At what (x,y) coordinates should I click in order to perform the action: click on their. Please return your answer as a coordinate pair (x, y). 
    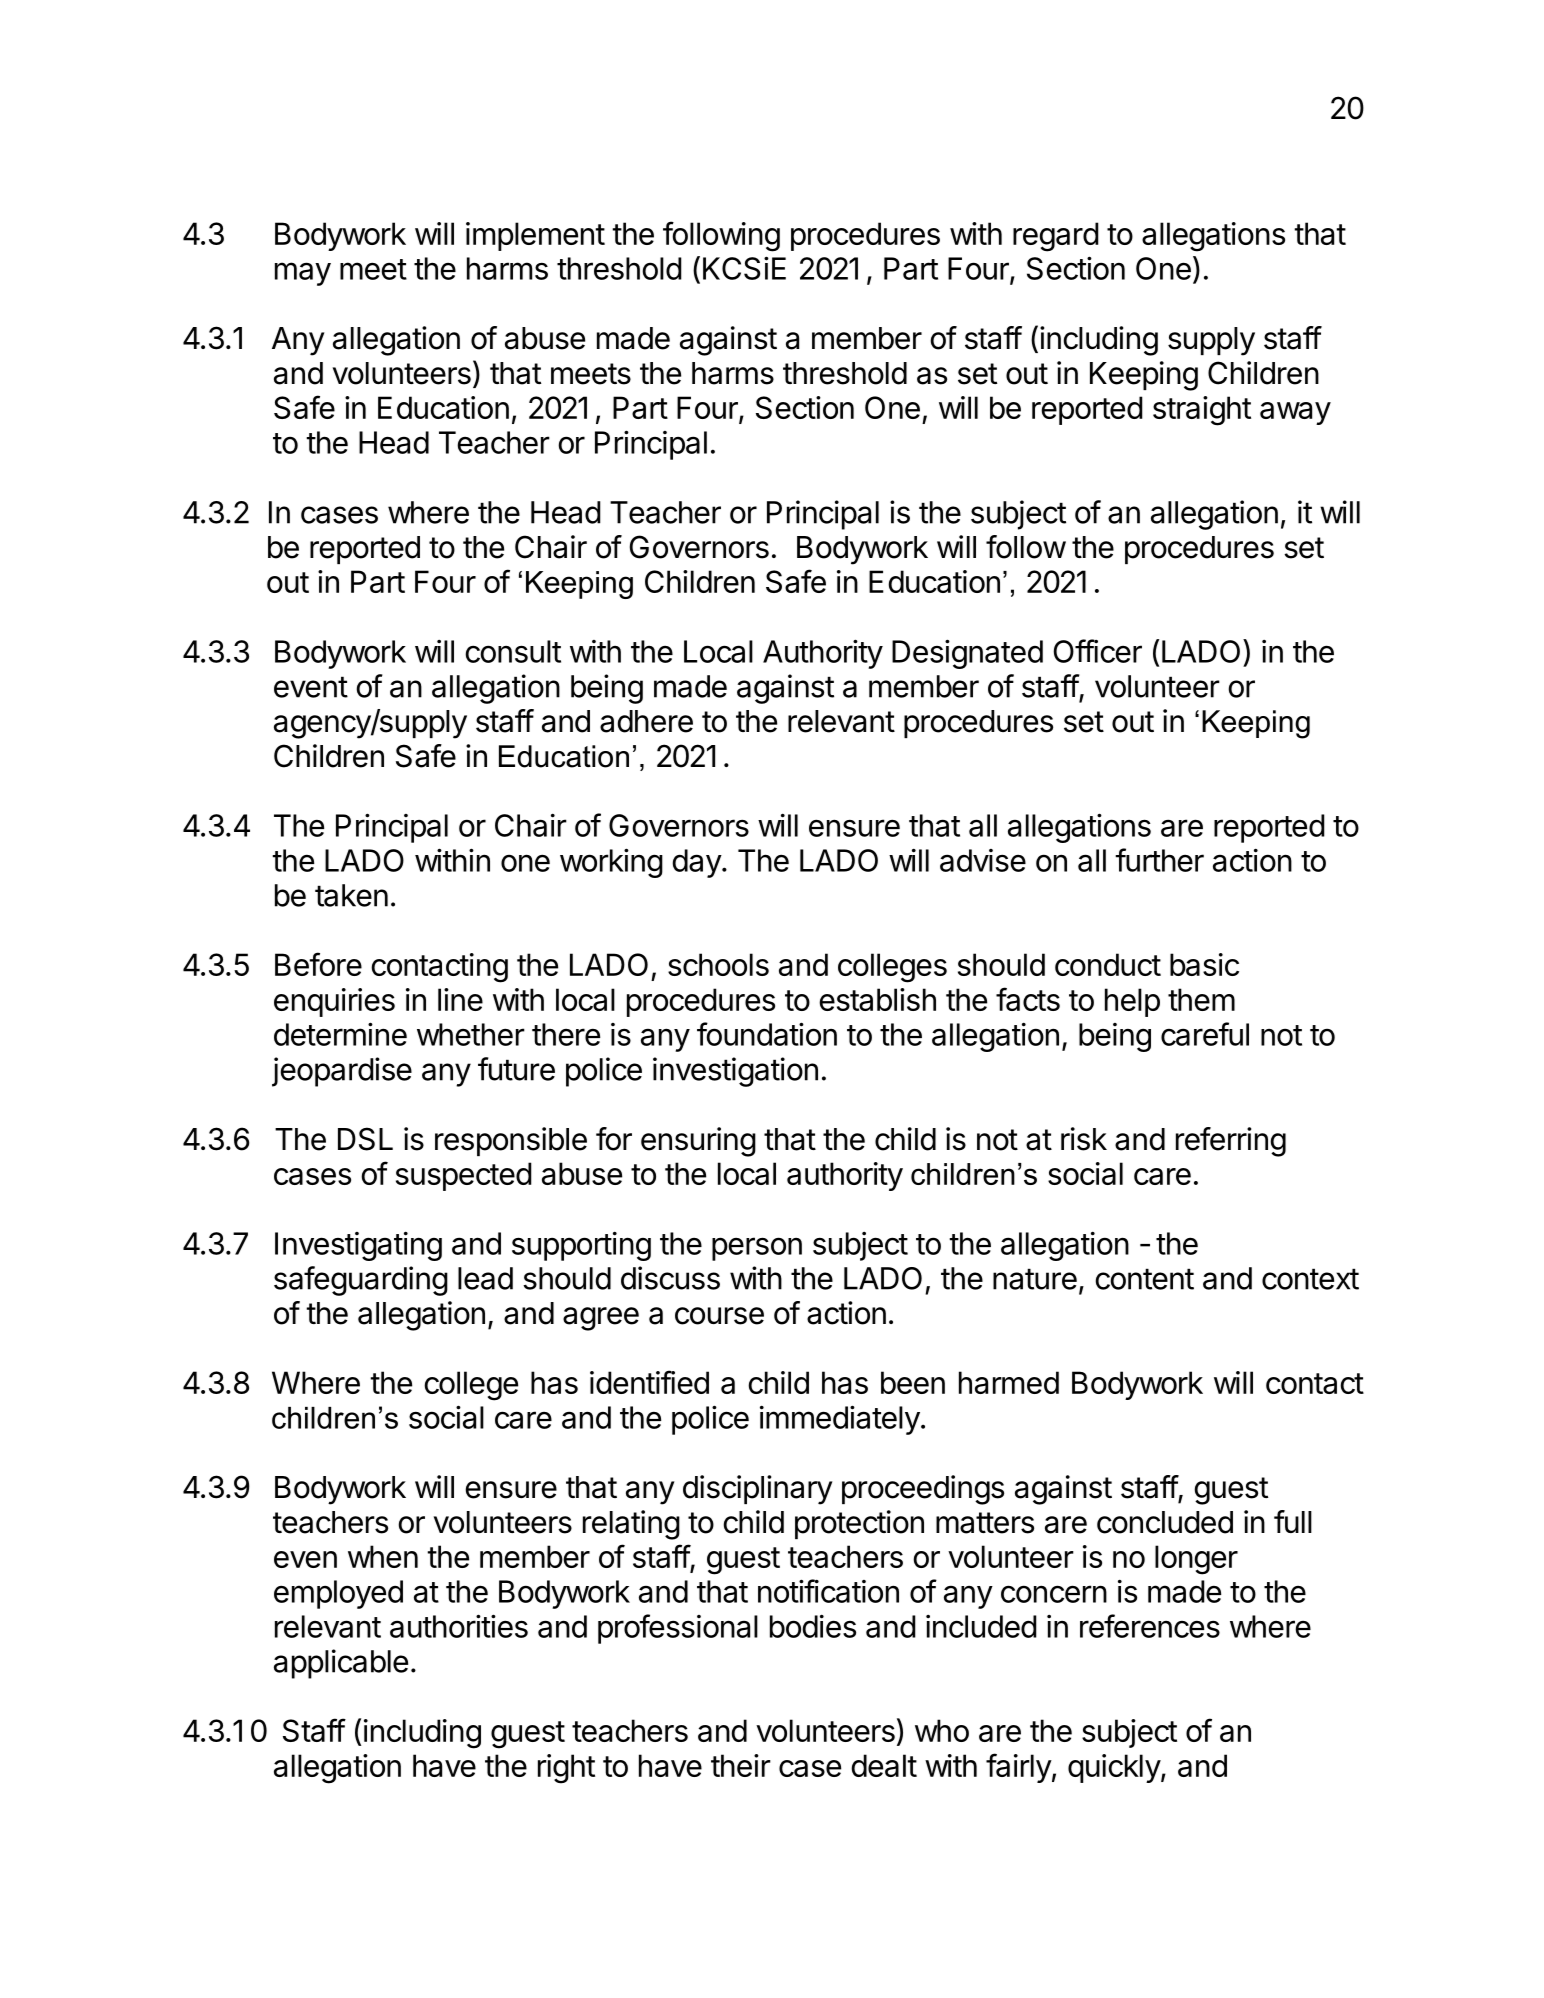
    Looking at the image, I should click on (741, 1765).
